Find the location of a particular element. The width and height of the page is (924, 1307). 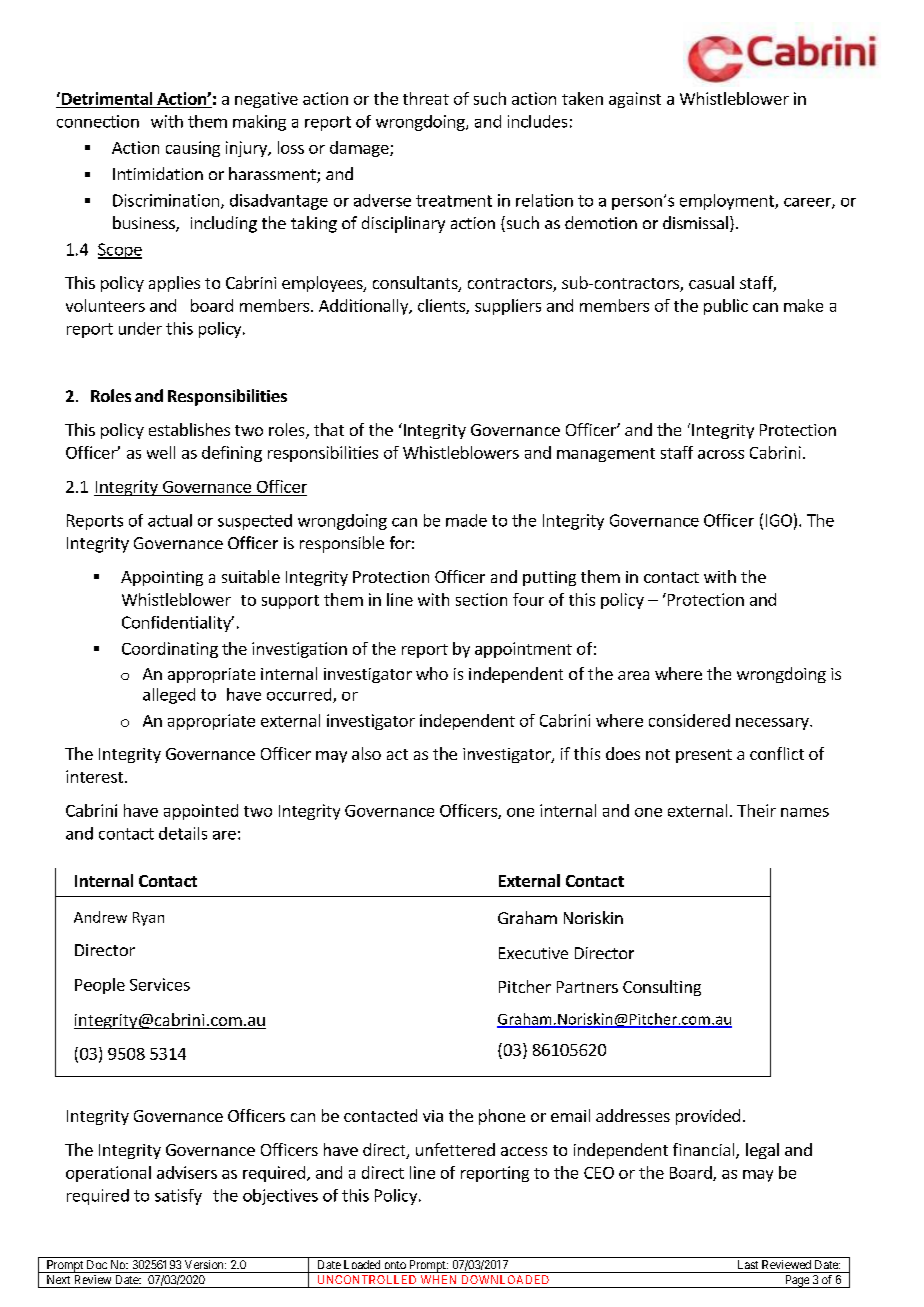

who is located at coordinates (432, 673).
